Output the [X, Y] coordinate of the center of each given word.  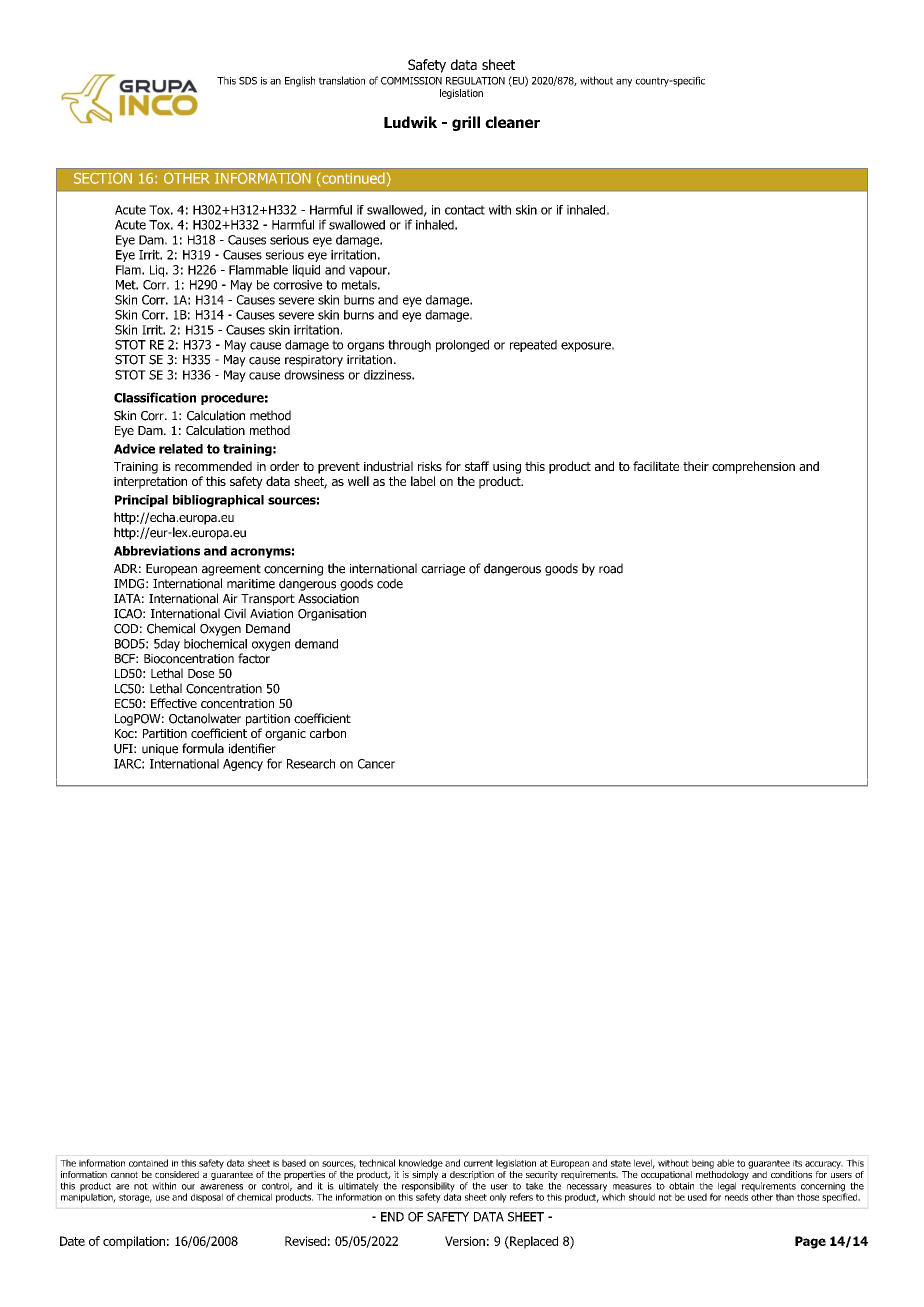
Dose [201, 673]
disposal [207, 1198]
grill [466, 123]
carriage [443, 570]
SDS [248, 81]
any [624, 82]
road [611, 568]
